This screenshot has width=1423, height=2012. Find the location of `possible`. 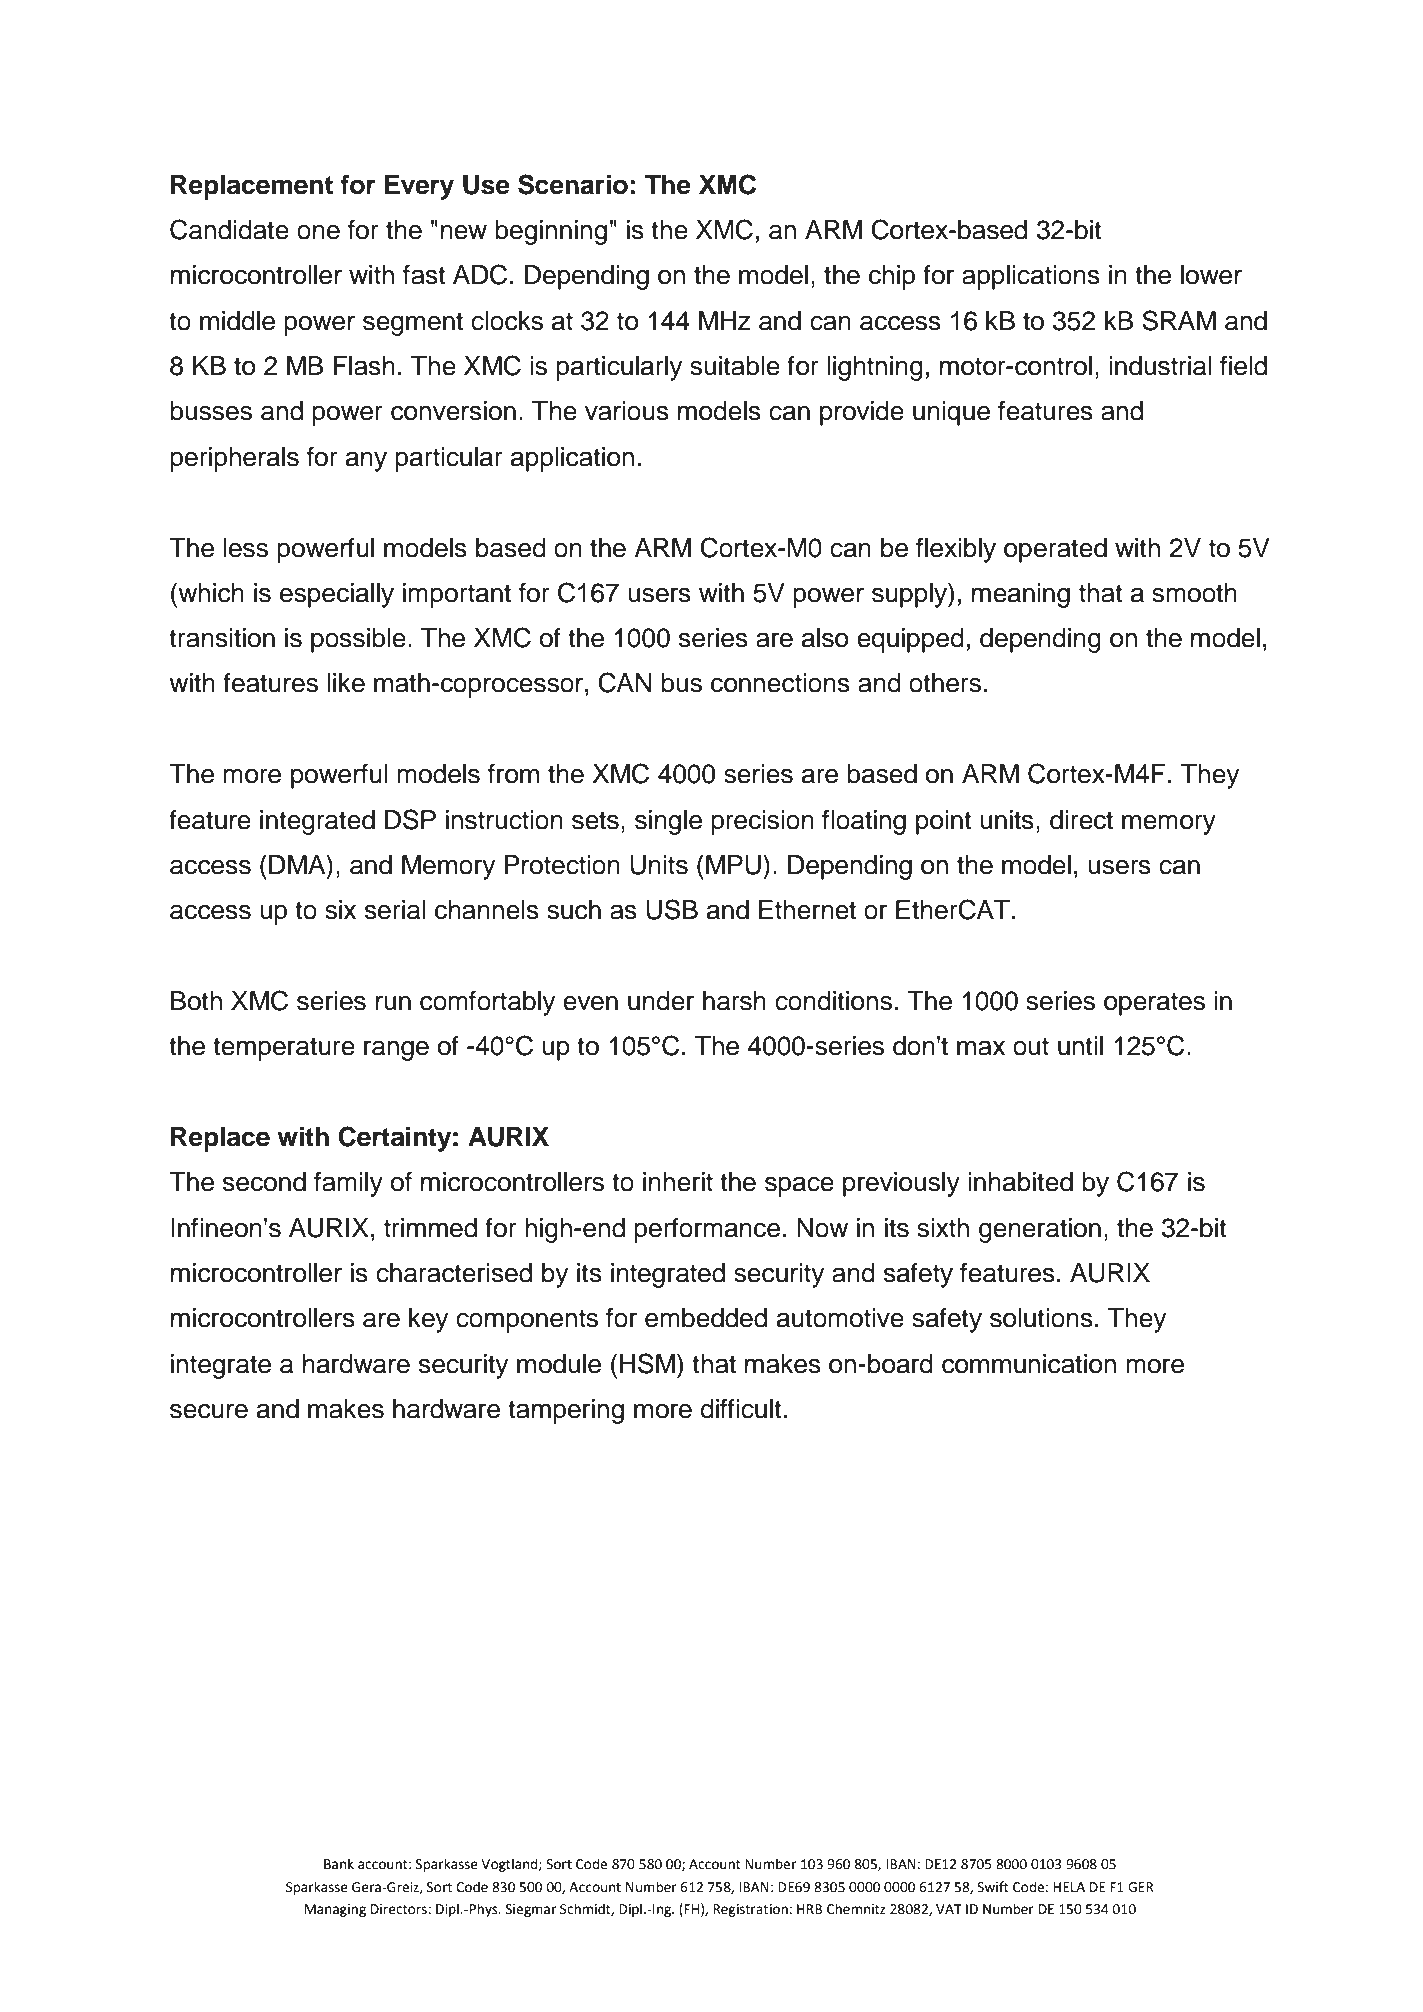

possible is located at coordinates (358, 640).
